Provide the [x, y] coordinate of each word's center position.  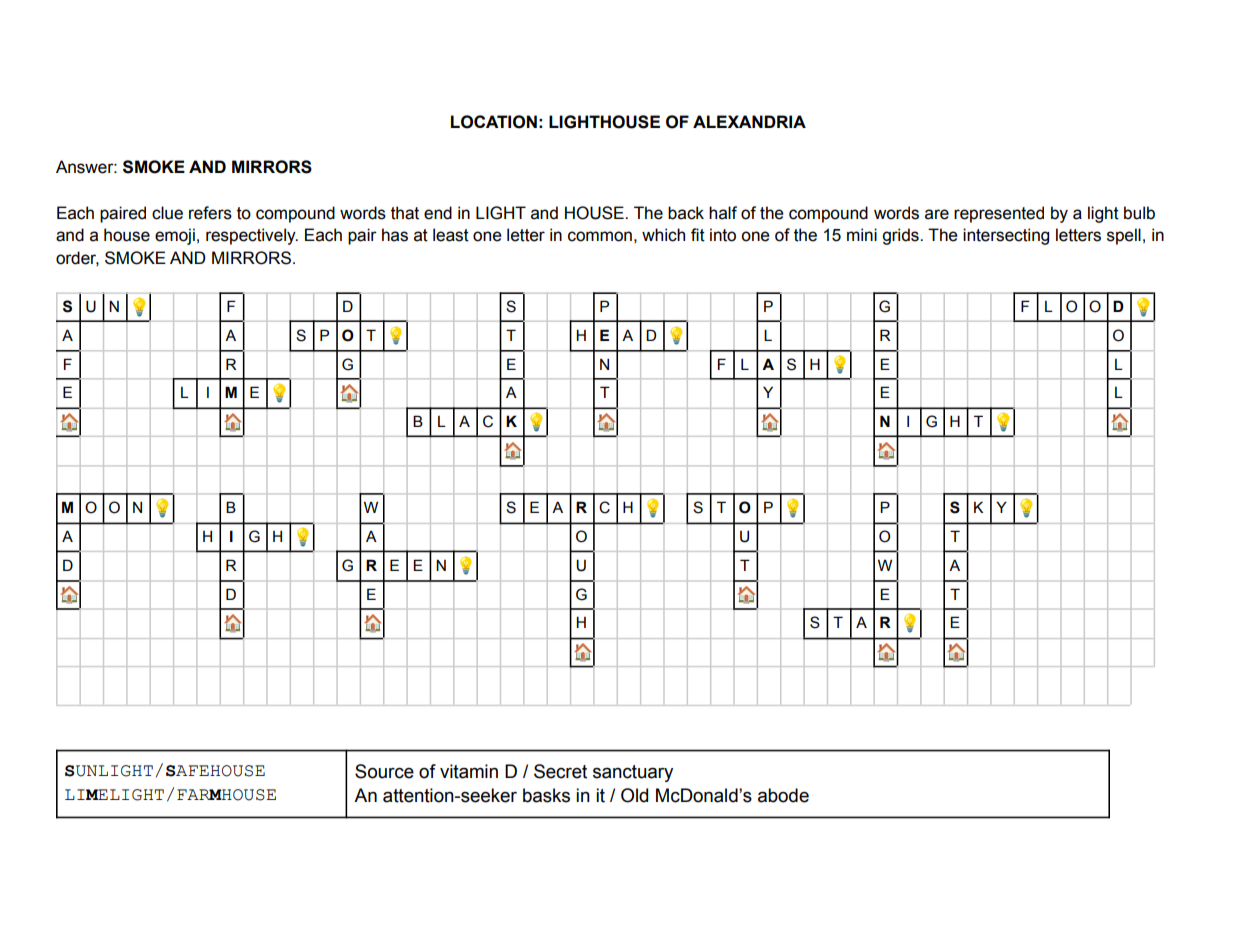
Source [384, 771]
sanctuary [633, 773]
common [600, 236]
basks [546, 795]
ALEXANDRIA [749, 121]
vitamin [469, 771]
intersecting [1006, 236]
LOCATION [494, 122]
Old [634, 795]
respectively [252, 236]
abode [783, 795]
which [663, 235]
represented [999, 214]
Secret [560, 771]
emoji [175, 236]
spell [1124, 236]
